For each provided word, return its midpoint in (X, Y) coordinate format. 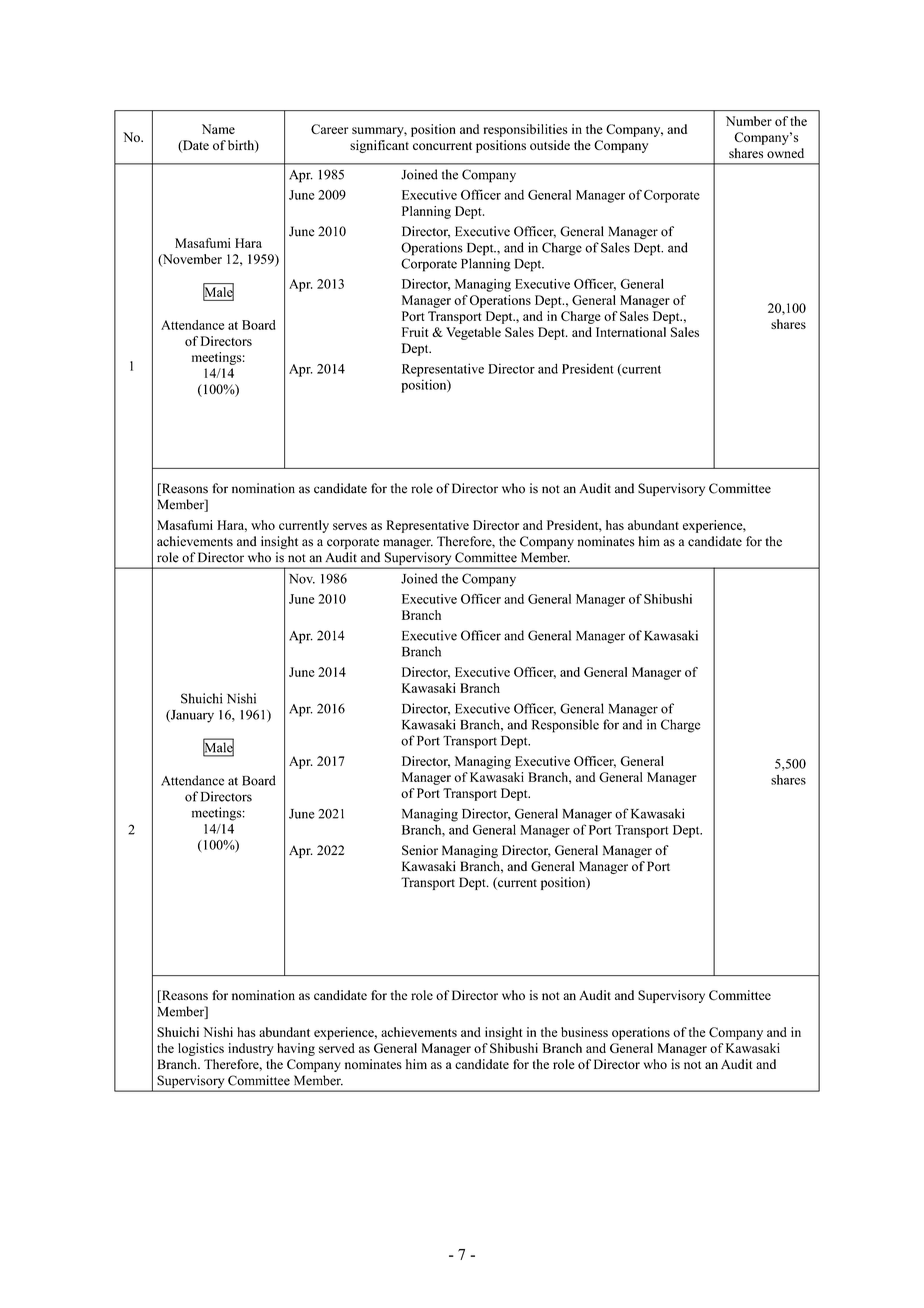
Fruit (415, 332)
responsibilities (526, 130)
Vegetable (473, 333)
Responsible (565, 726)
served (337, 1048)
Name (218, 129)
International (631, 332)
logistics (201, 1049)
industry (251, 1049)
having (296, 1049)
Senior (420, 850)
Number (749, 121)
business (584, 1032)
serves (350, 526)
